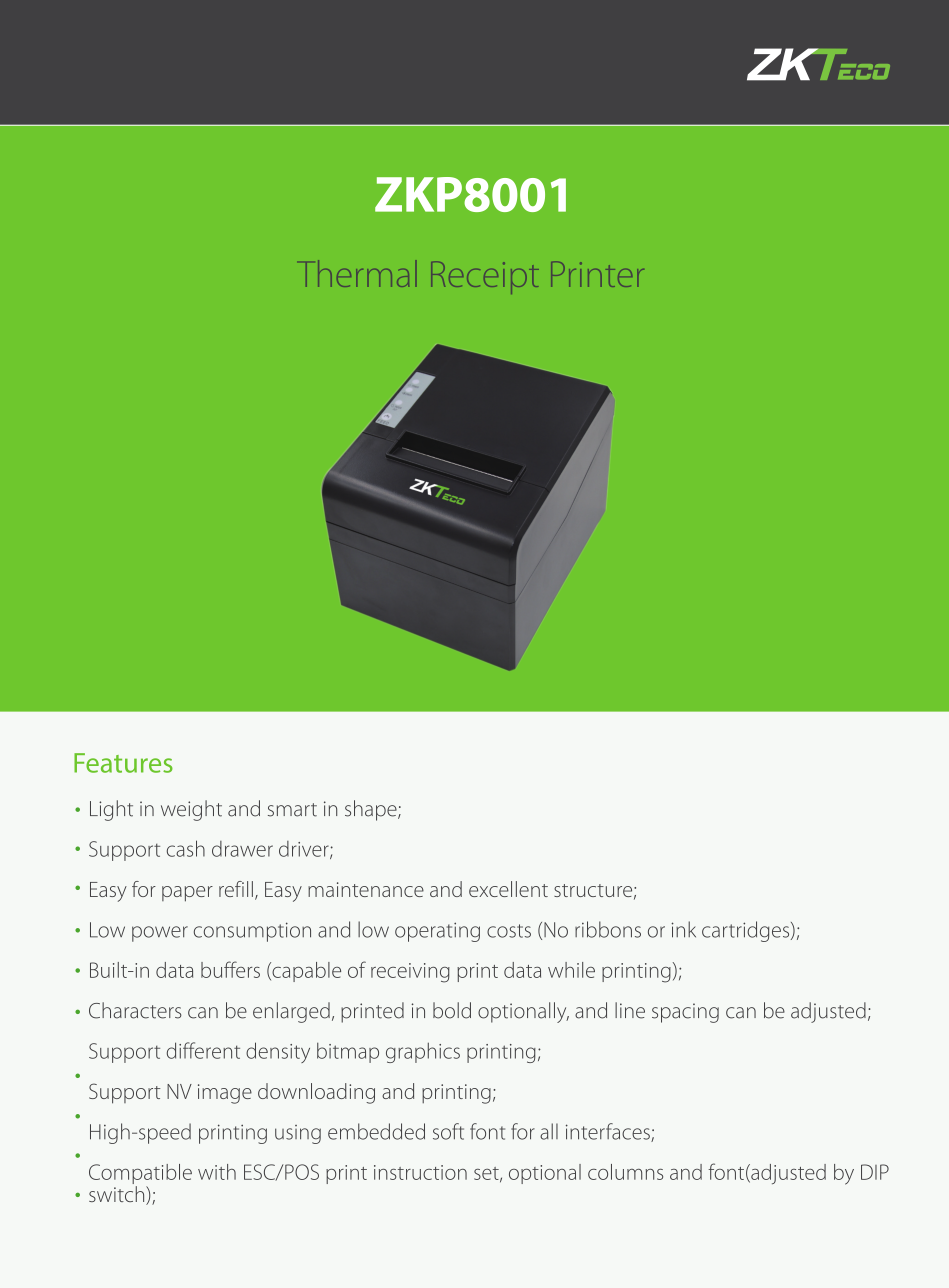  I want to click on with, so click(217, 1172).
